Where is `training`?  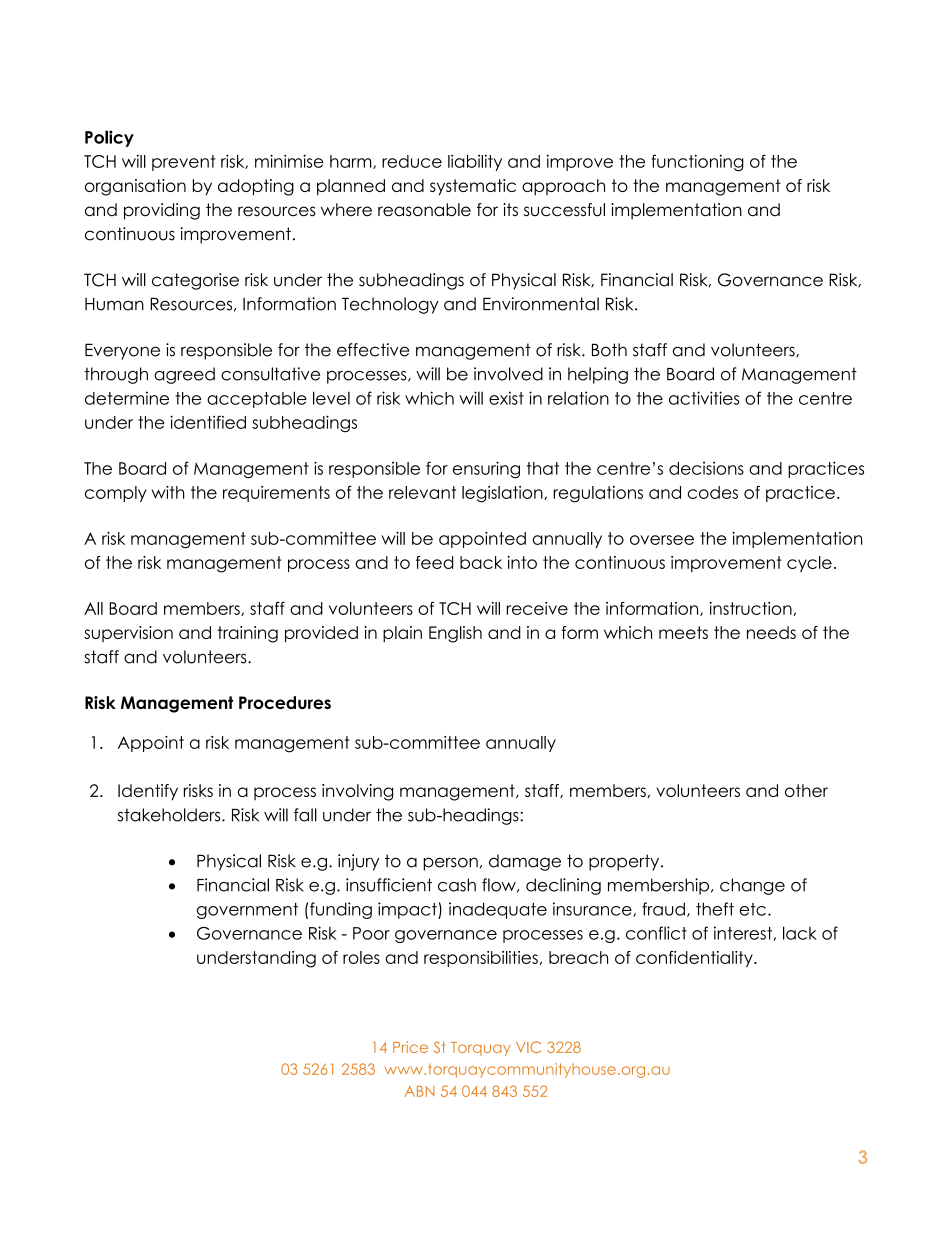 training is located at coordinates (248, 634).
